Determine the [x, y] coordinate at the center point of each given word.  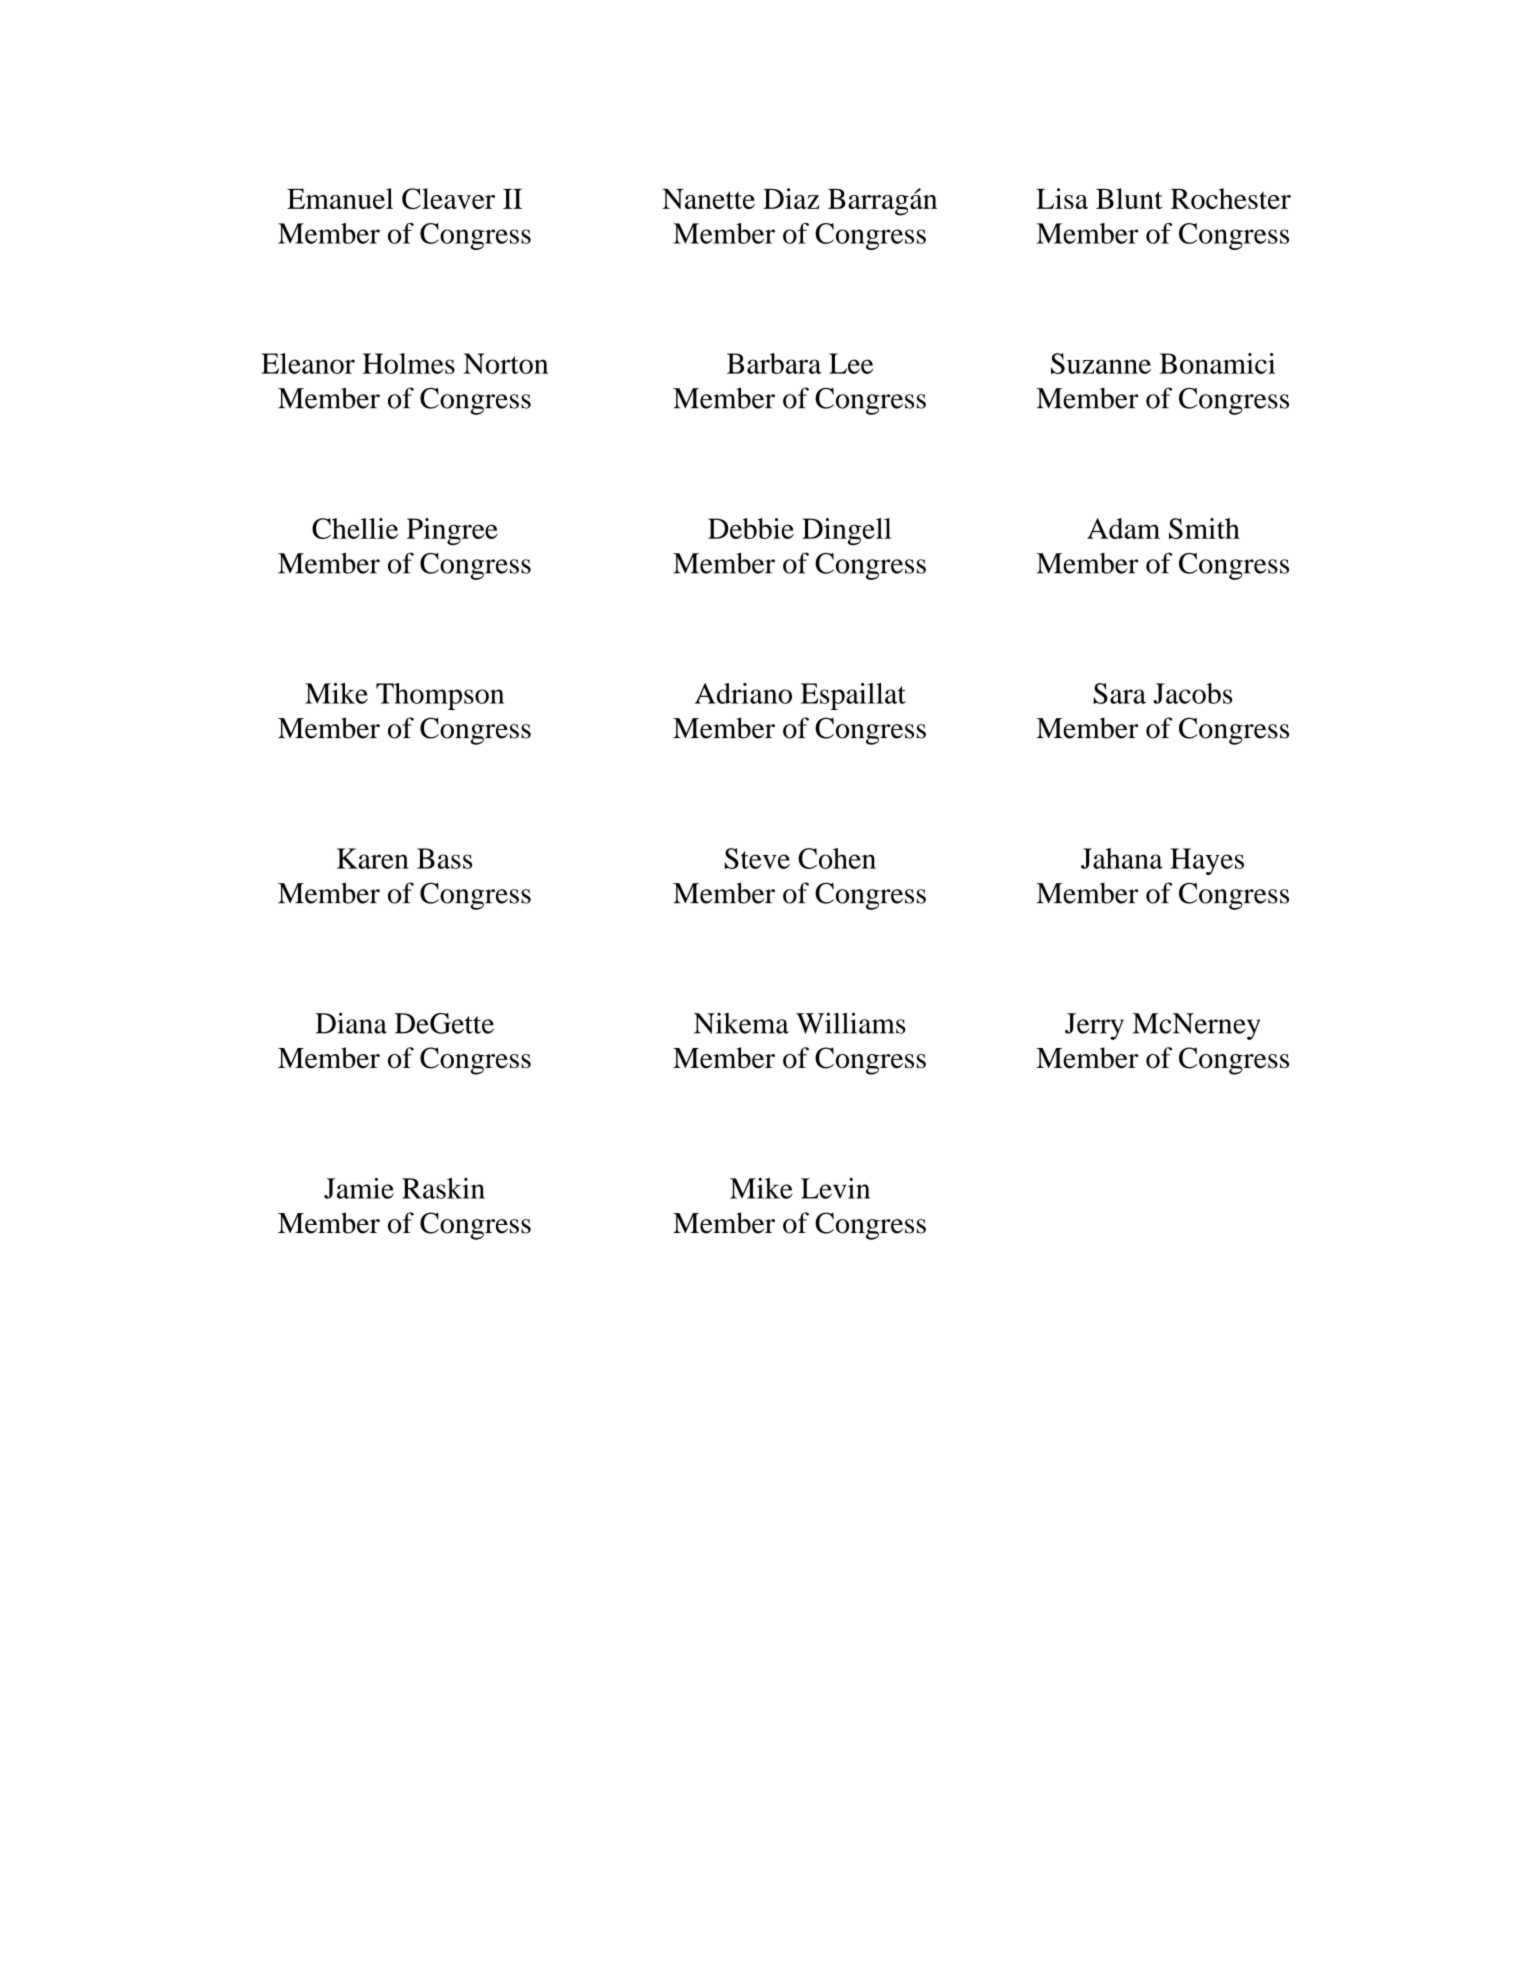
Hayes [1207, 861]
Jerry [1094, 1026]
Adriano [743, 693]
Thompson [440, 696]
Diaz [791, 198]
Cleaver [448, 199]
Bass [444, 858]
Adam [1123, 528]
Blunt [1129, 198]
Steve [757, 858]
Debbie [751, 528]
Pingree [452, 531]
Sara [1119, 693]
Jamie [359, 1188]
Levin [835, 1188]
